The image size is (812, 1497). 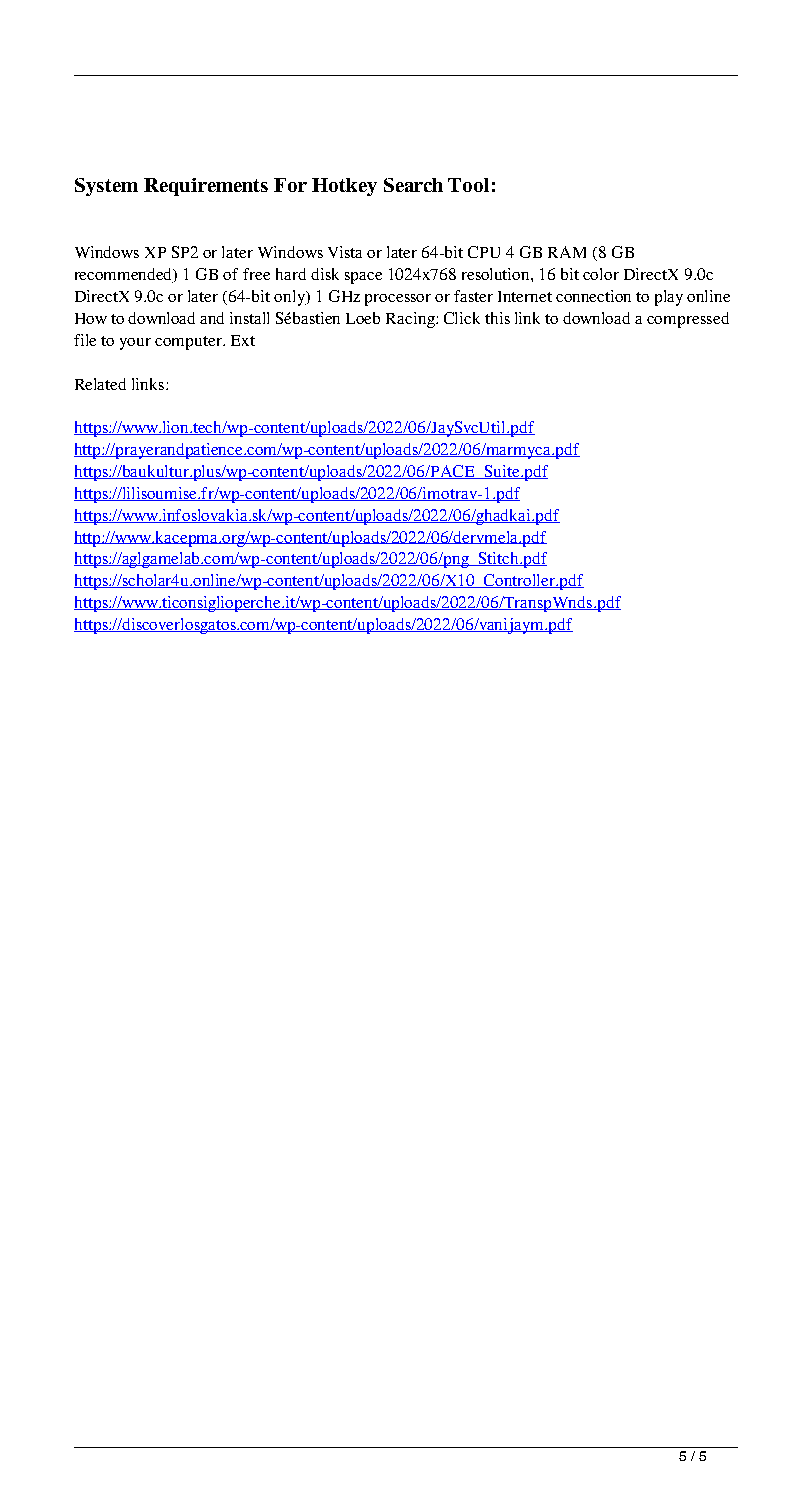 What do you see at coordinates (325, 274) in the screenshot?
I see `disk` at bounding box center [325, 274].
